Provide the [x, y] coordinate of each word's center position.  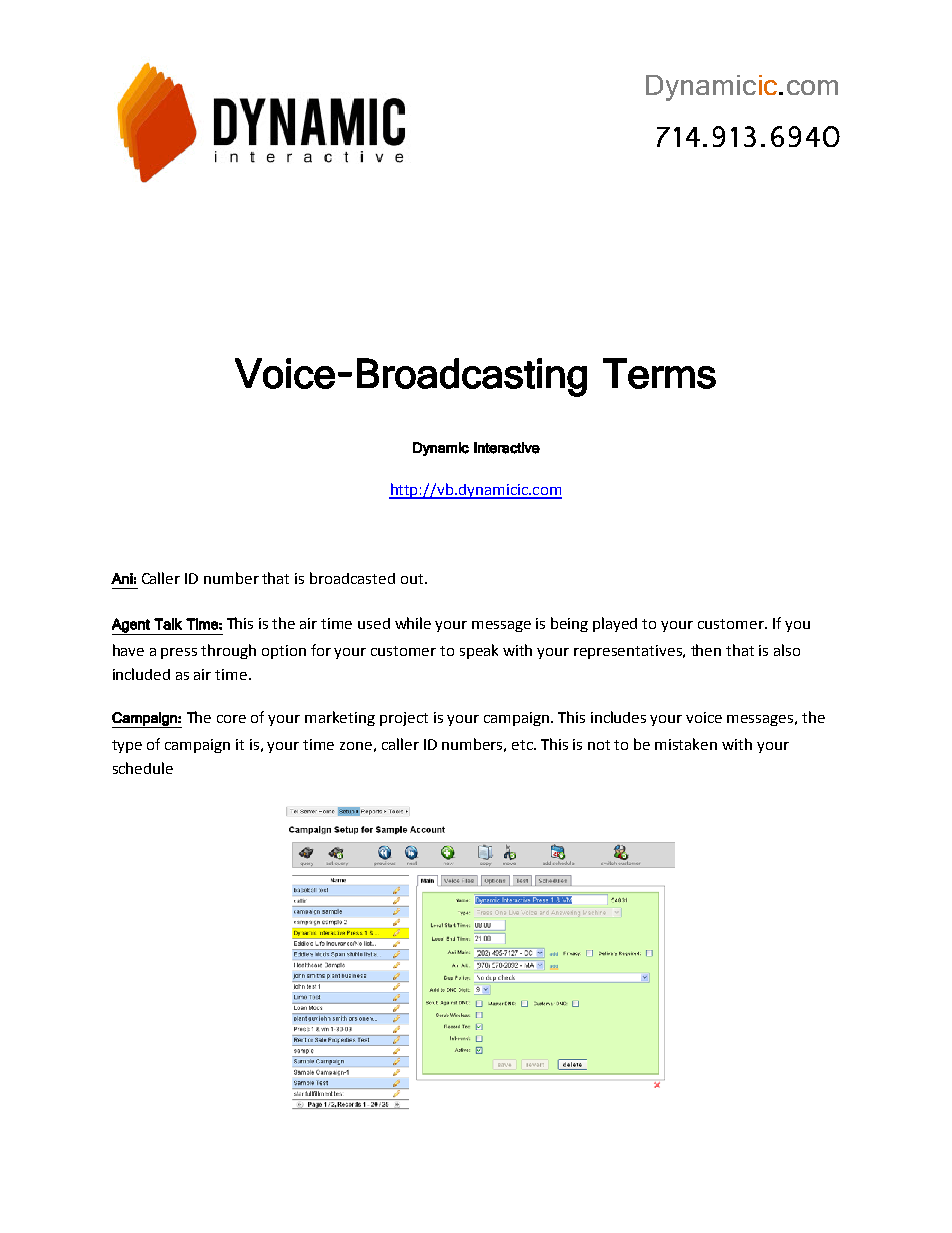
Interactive [507, 448]
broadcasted [352, 578]
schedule [143, 768]
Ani [122, 578]
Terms [659, 373]
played [615, 624]
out [412, 579]
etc [523, 745]
